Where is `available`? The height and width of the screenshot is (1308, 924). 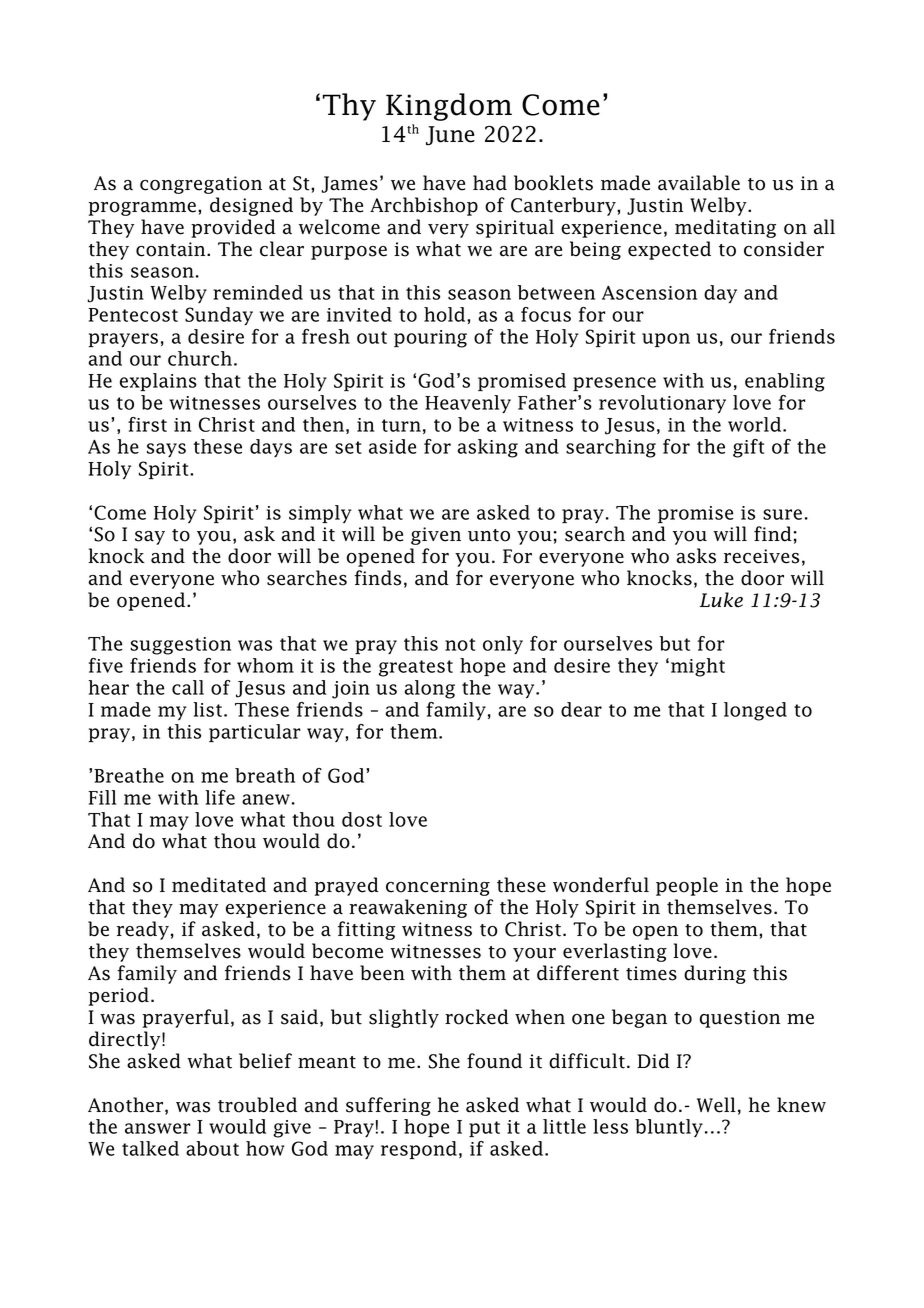 available is located at coordinates (699, 183).
